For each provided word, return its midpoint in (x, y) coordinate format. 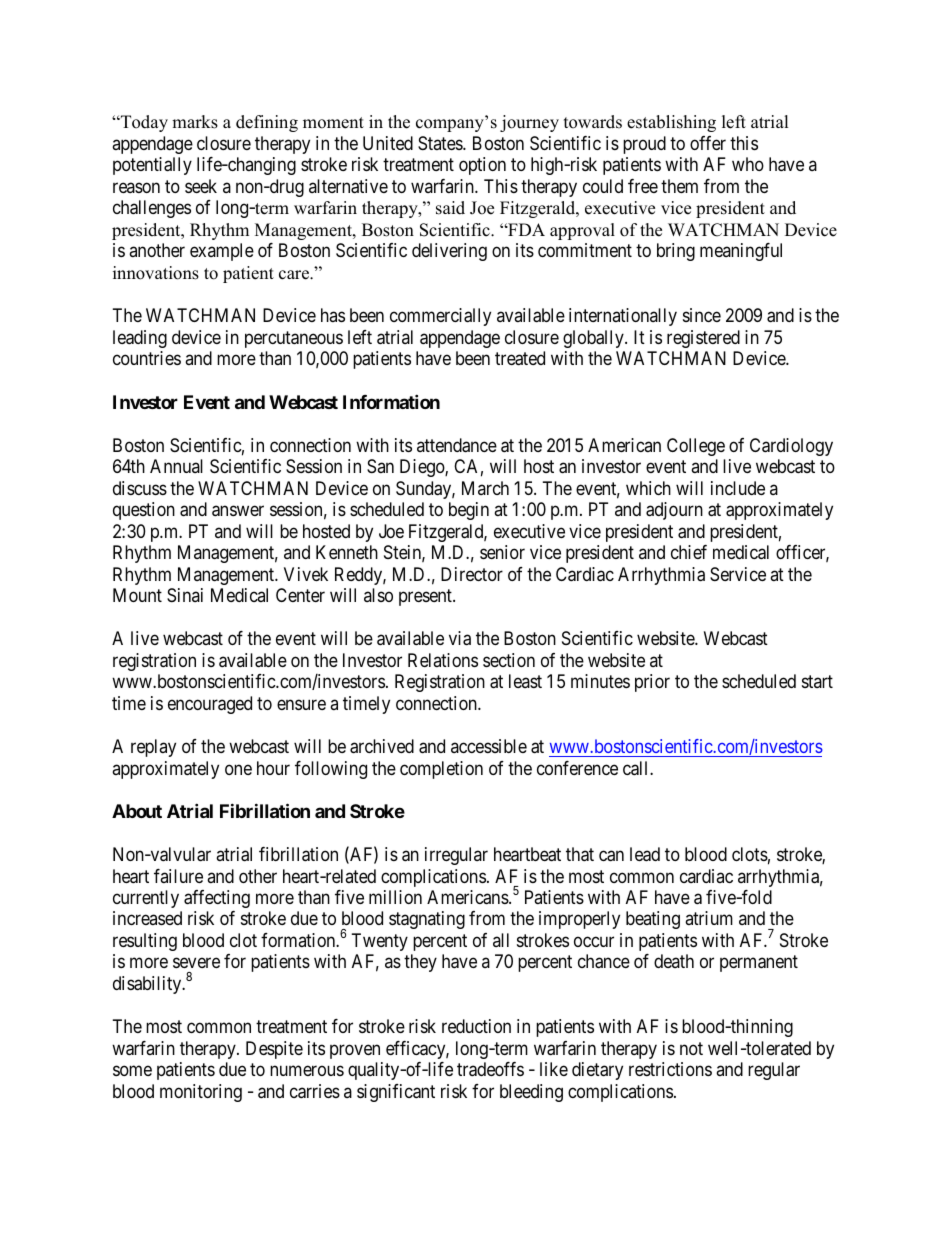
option (482, 166)
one (238, 769)
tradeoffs (490, 1069)
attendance (457, 445)
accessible (489, 746)
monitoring (201, 1093)
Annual (176, 466)
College (696, 447)
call (637, 768)
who (748, 164)
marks (195, 122)
